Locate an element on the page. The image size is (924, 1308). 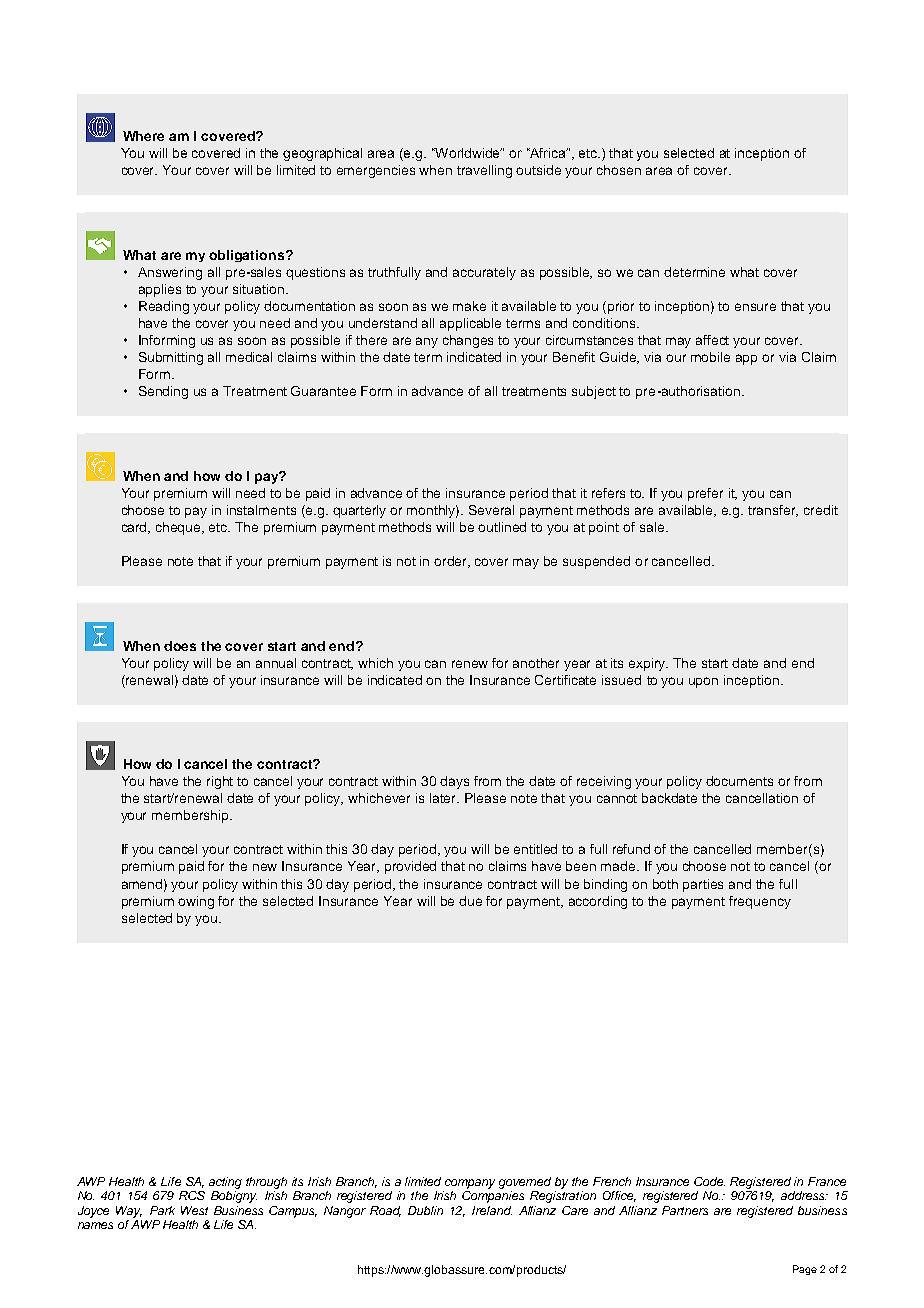
Where is located at coordinates (143, 136).
